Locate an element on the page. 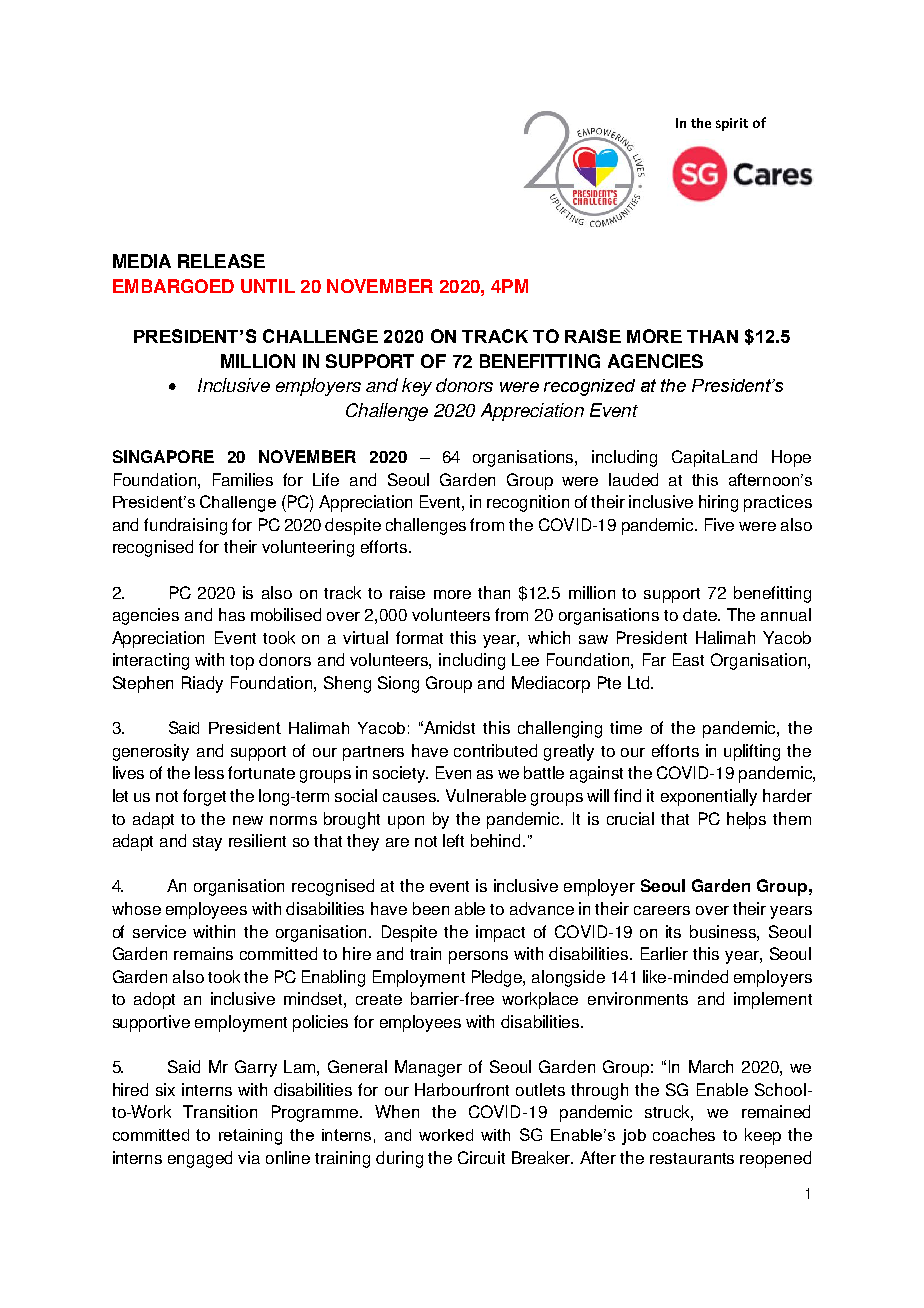  RELEASE is located at coordinates (221, 261).
